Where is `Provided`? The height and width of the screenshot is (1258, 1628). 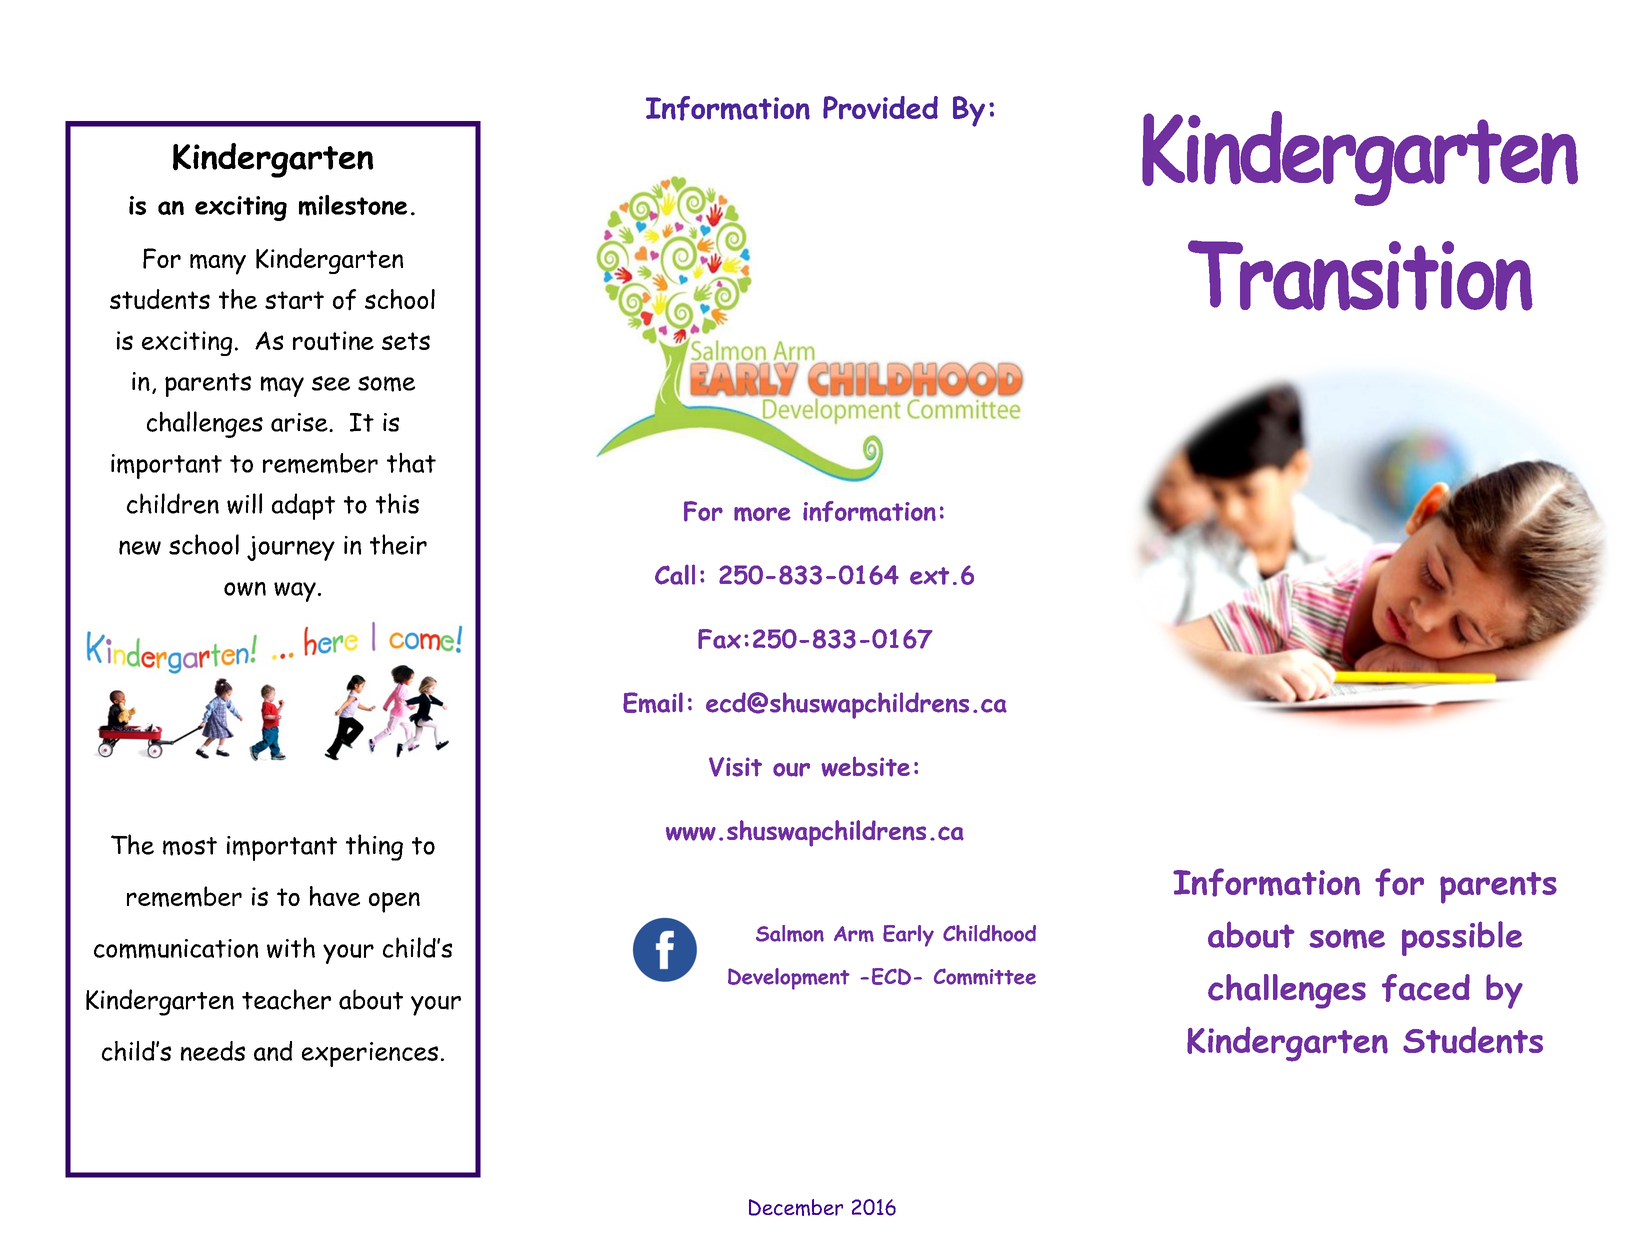 Provided is located at coordinates (880, 108).
